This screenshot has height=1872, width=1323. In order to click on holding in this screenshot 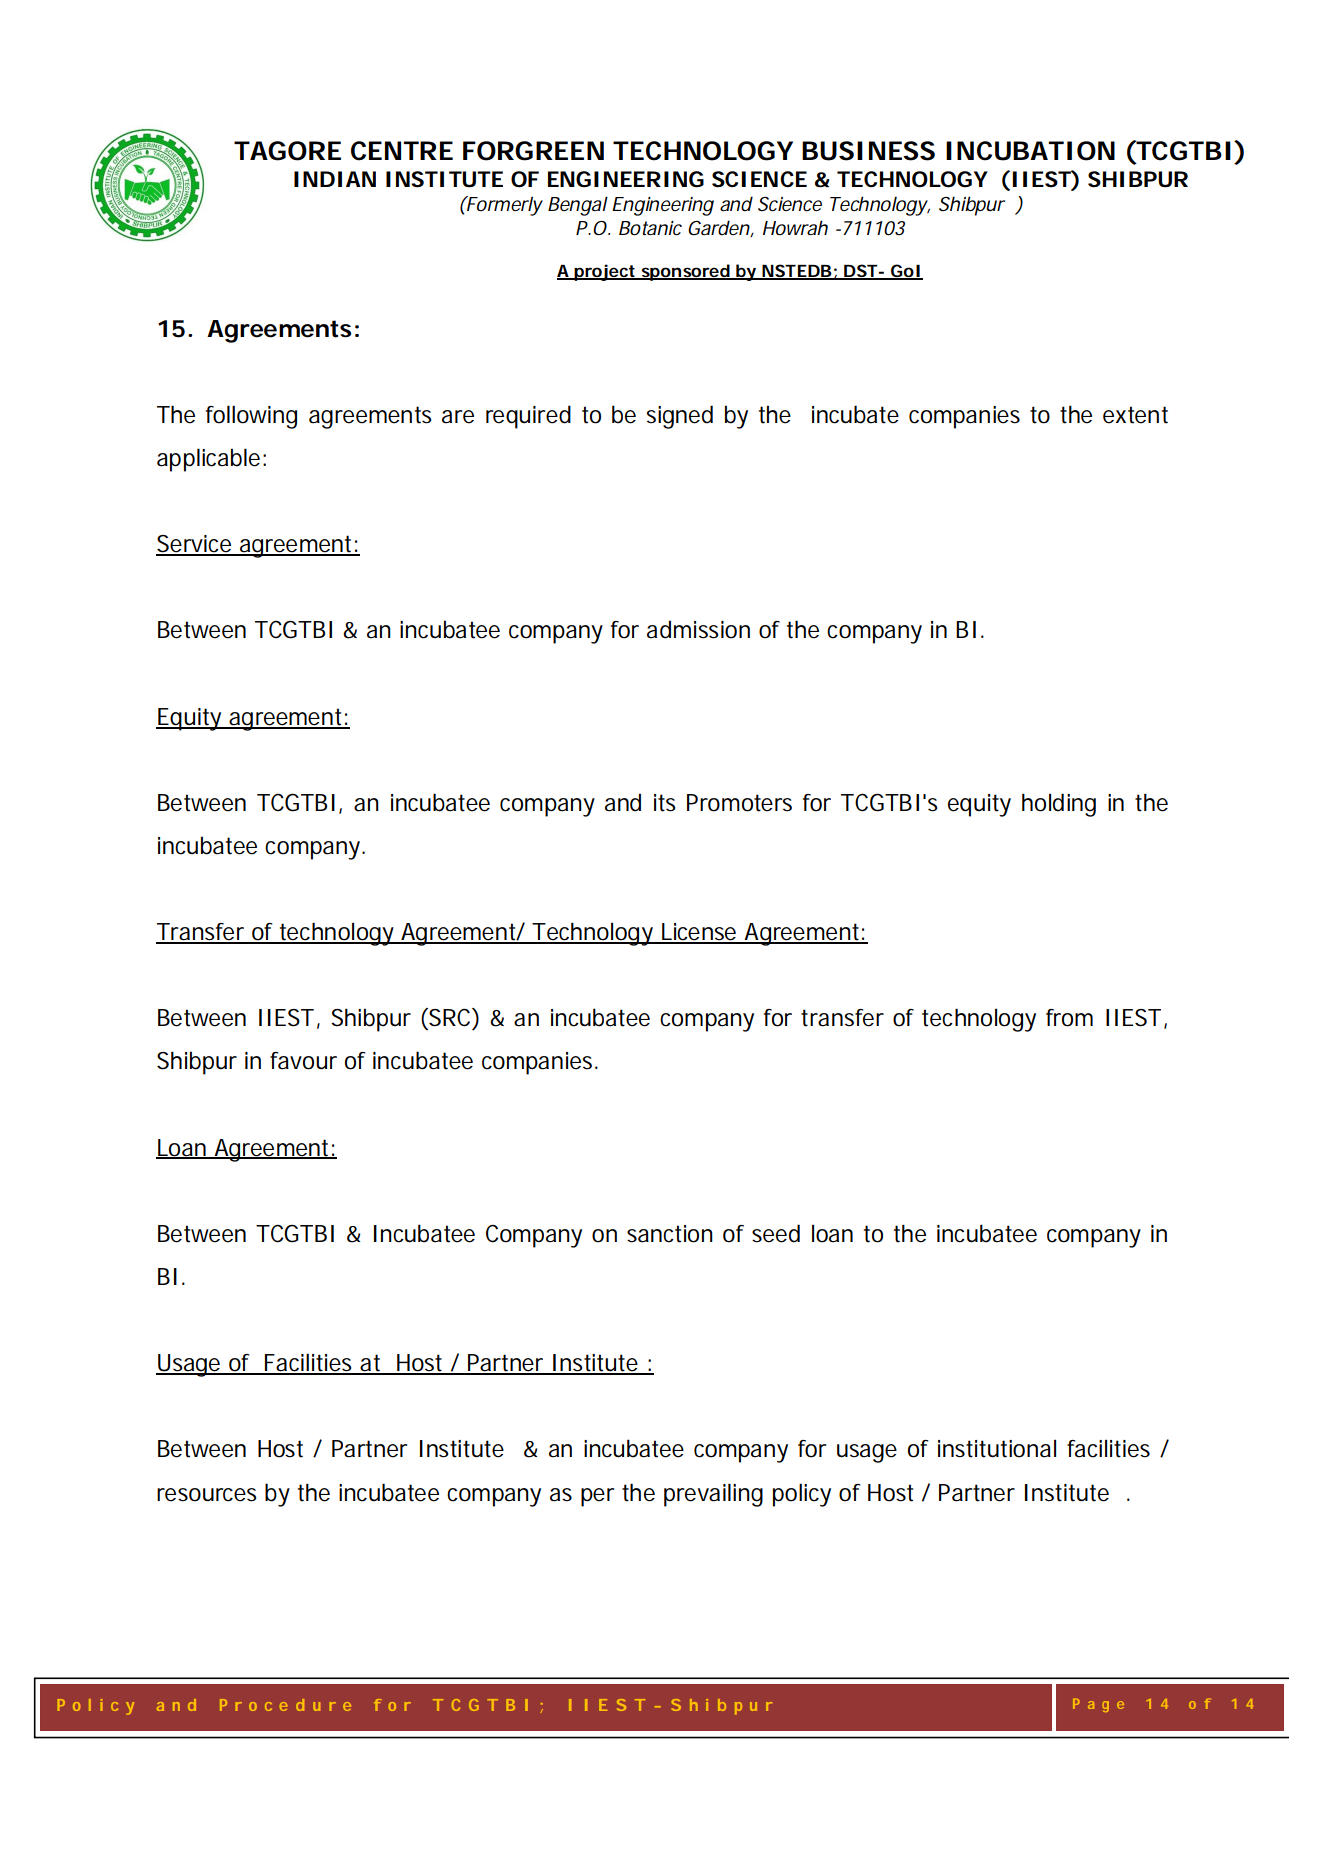, I will do `click(1059, 805)`.
